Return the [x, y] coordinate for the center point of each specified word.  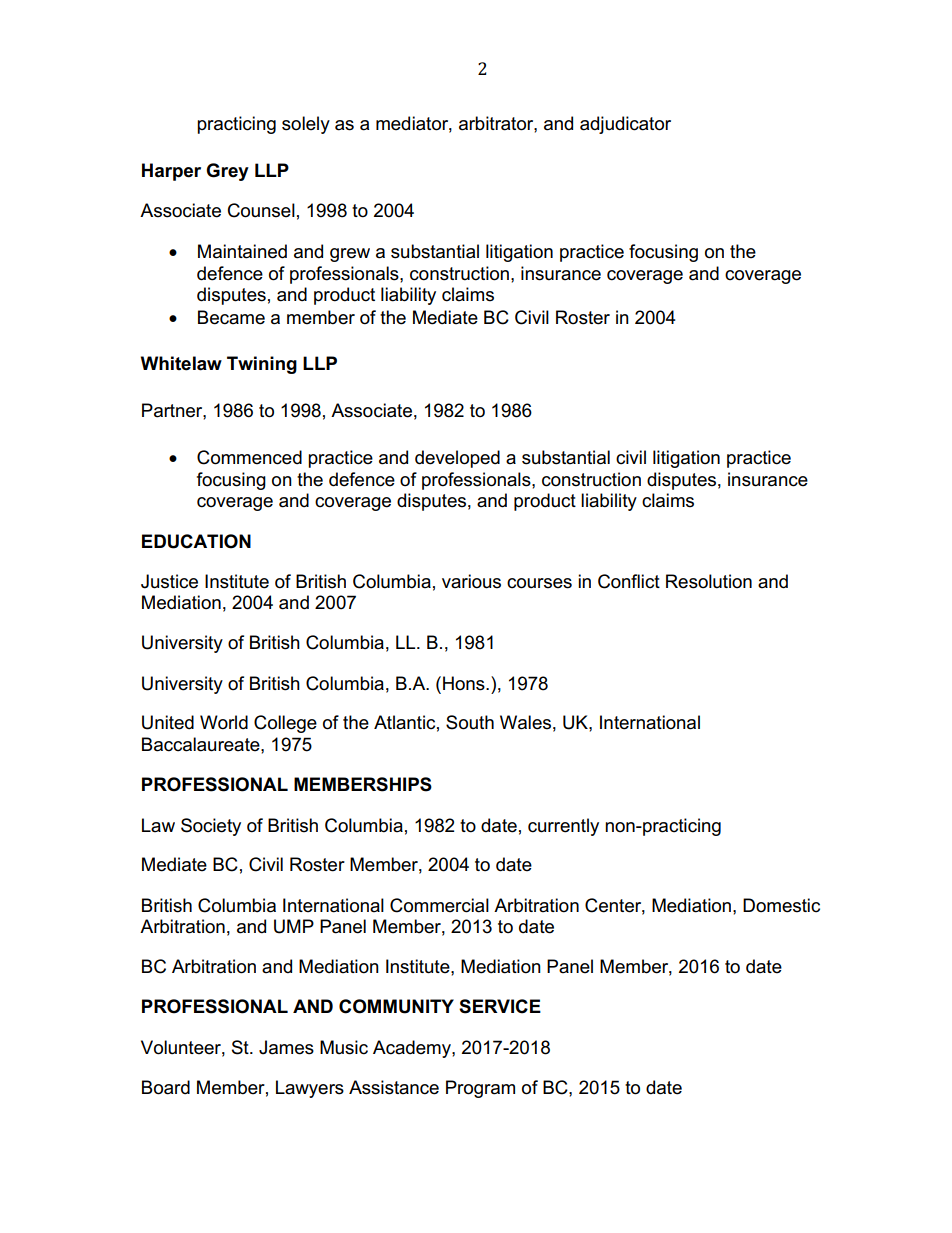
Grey [227, 172]
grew [350, 255]
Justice [169, 581]
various [471, 581]
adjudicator [625, 125]
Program [480, 1089]
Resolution [709, 581]
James [286, 1047]
